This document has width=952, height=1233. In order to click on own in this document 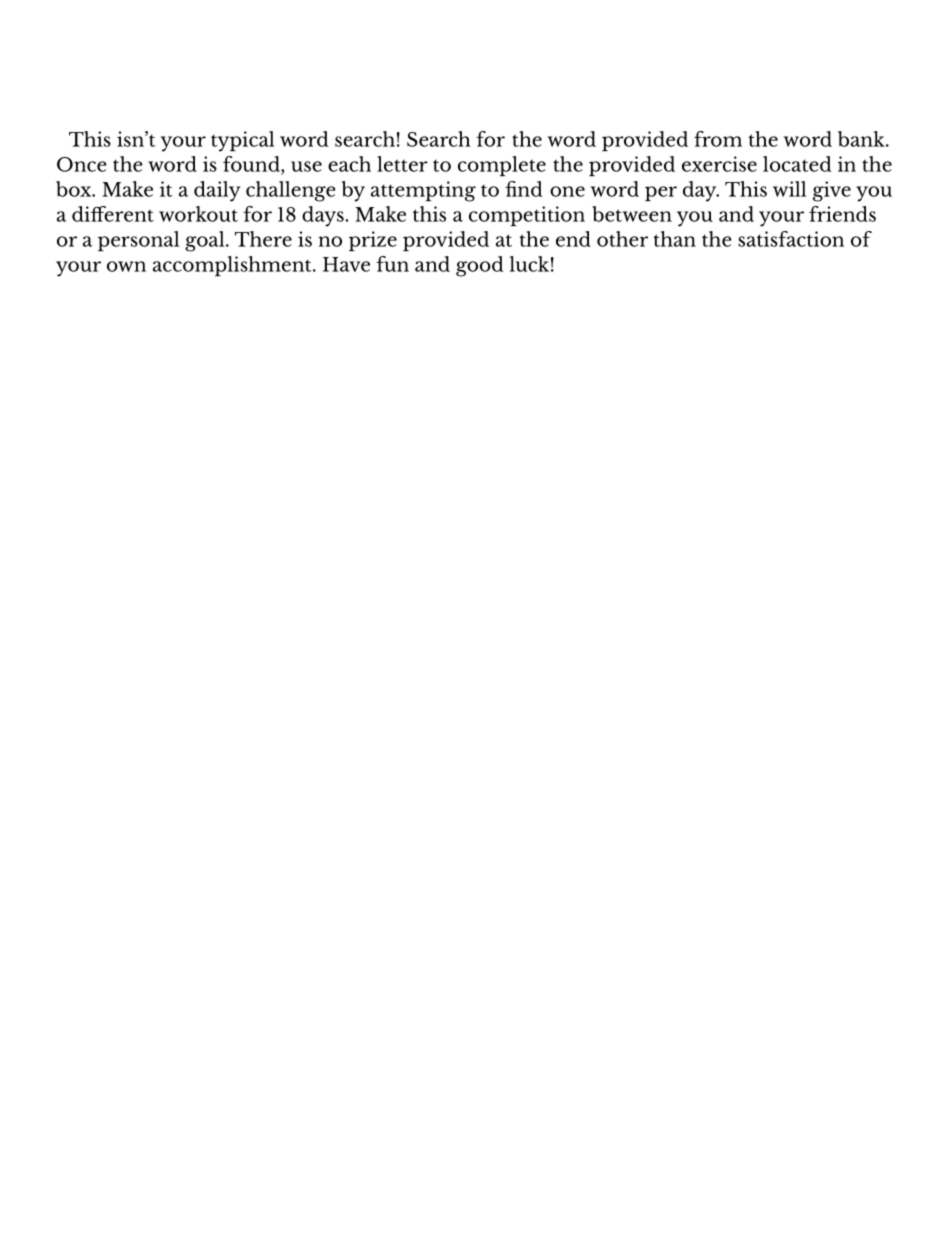, I will do `click(126, 266)`.
